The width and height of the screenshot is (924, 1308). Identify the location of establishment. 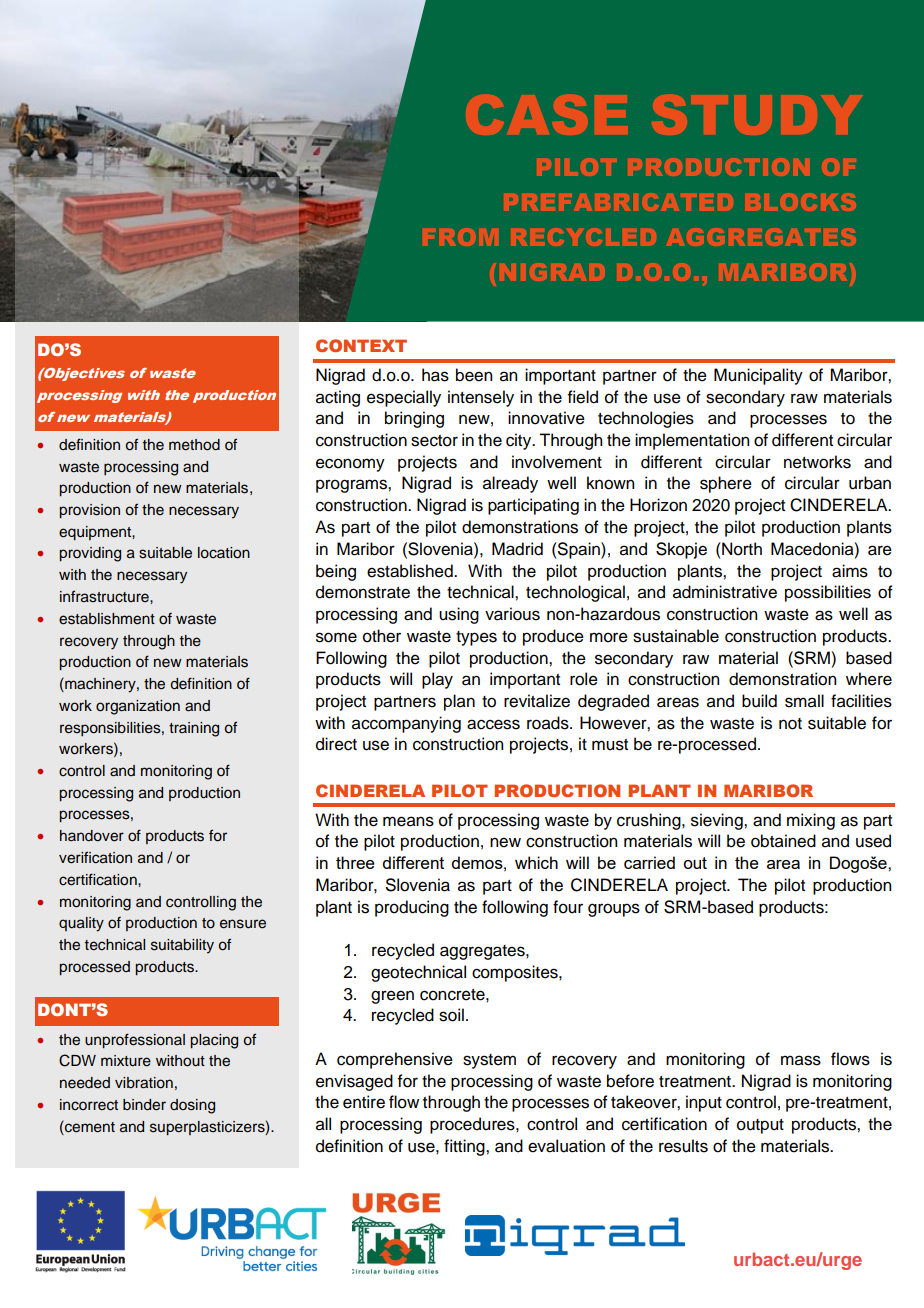
(107, 619).
